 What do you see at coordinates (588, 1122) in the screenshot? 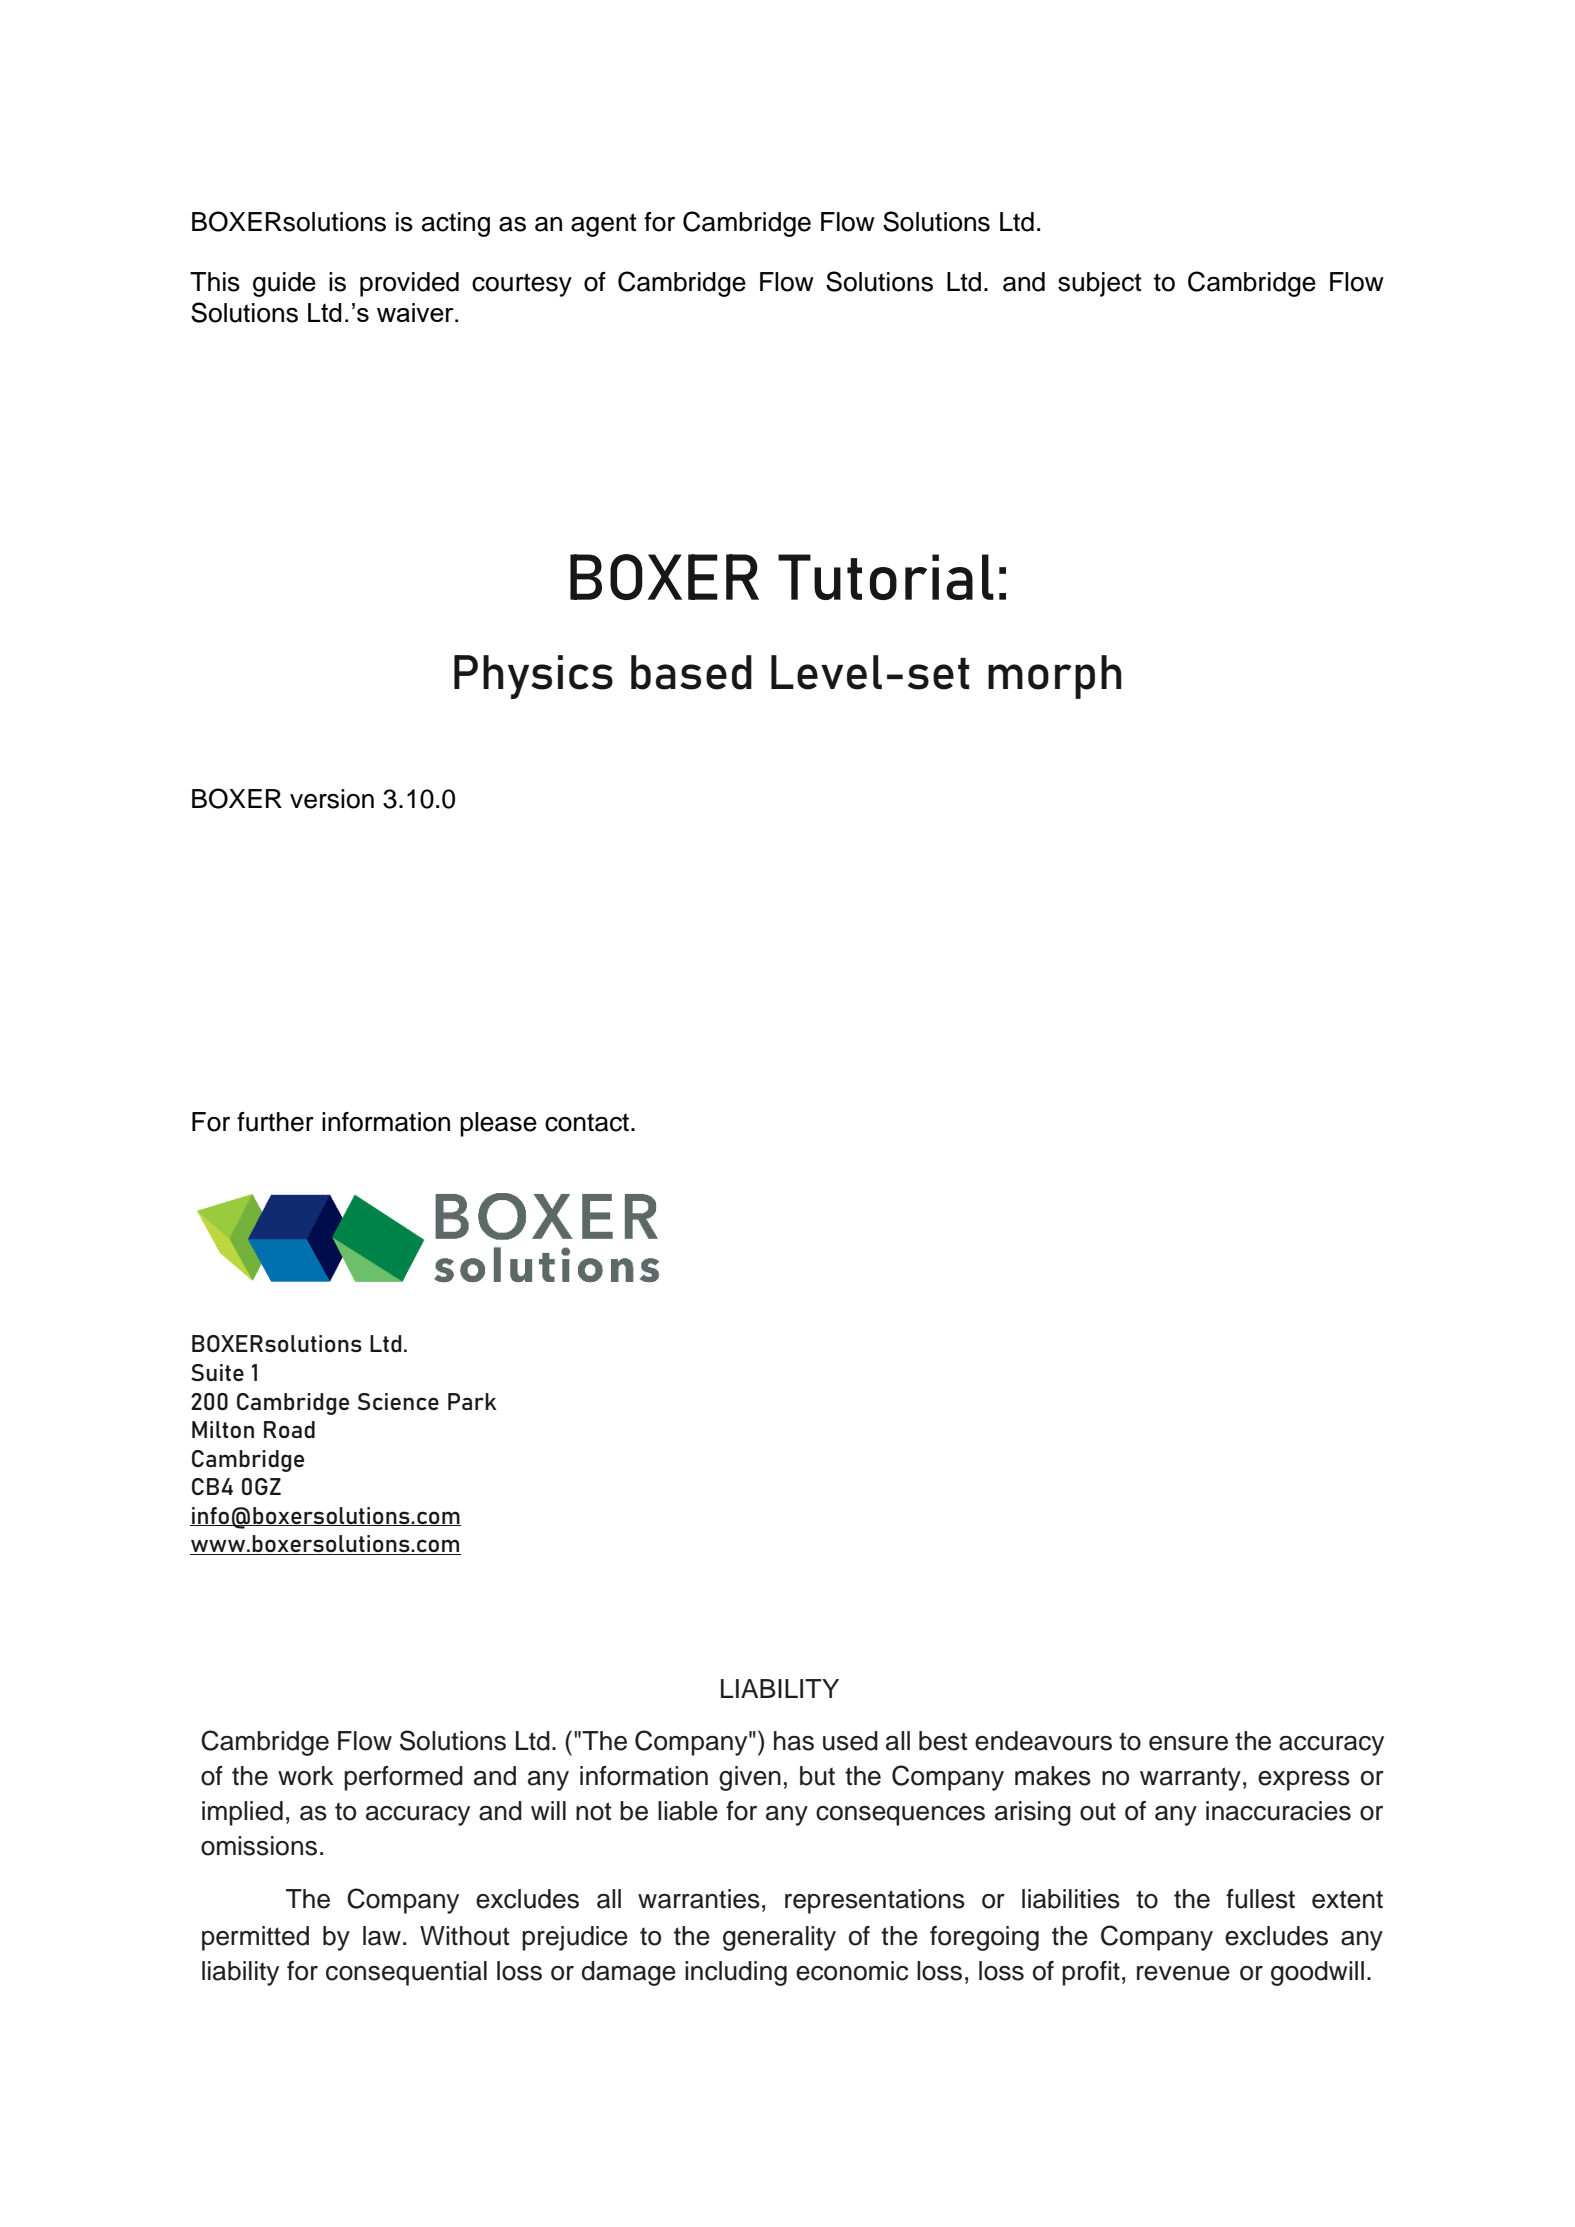
I see `contact` at bounding box center [588, 1122].
